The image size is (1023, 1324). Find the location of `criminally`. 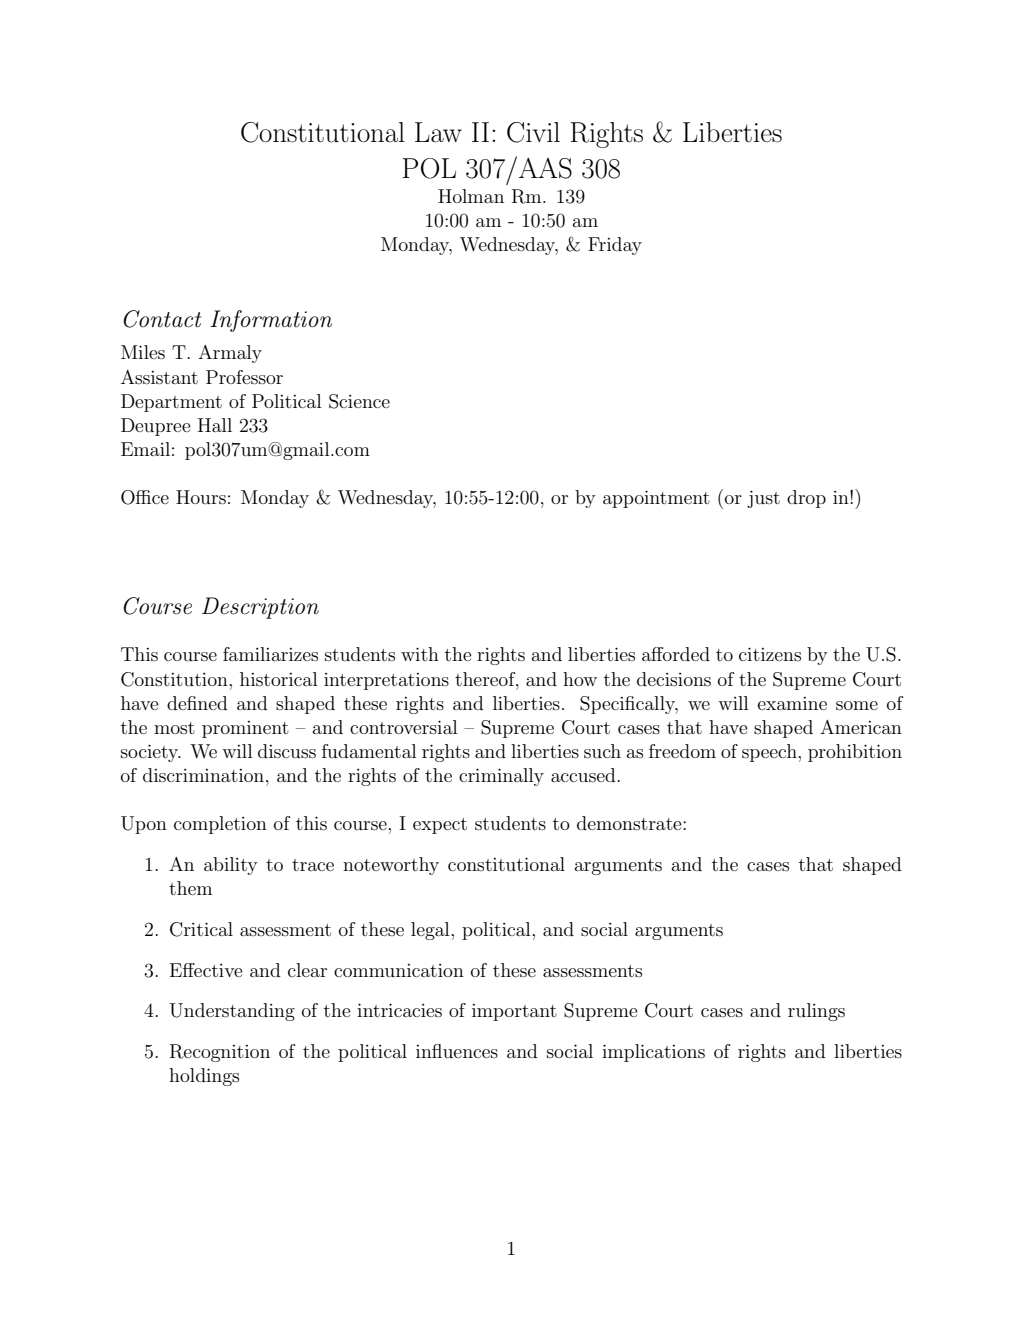

criminally is located at coordinates (501, 777).
